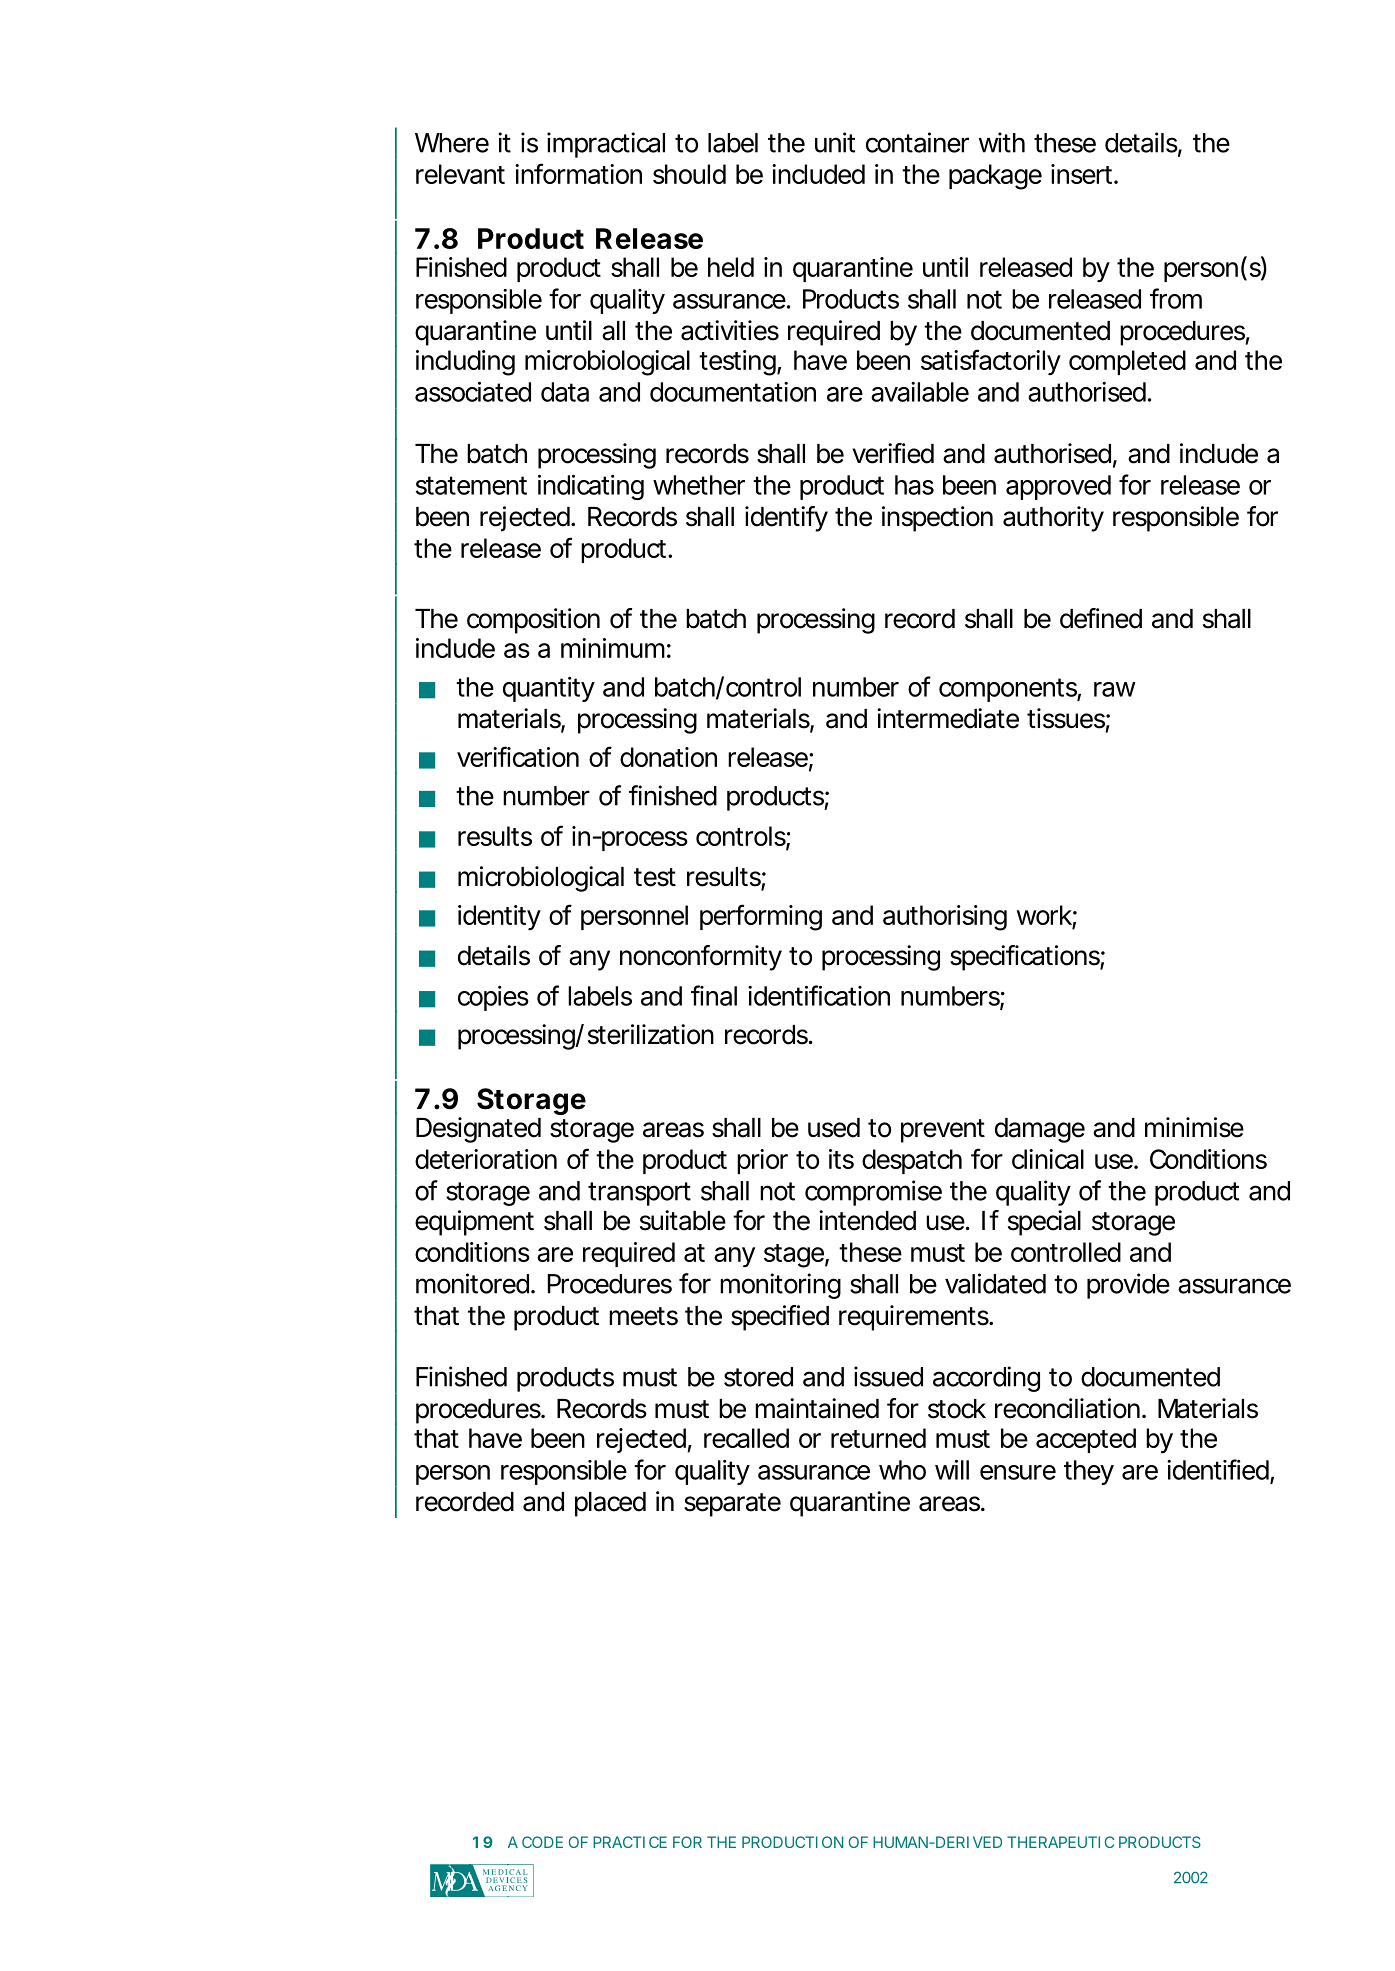 This document has width=1395, height=1971. I want to click on stage, so click(796, 1256).
